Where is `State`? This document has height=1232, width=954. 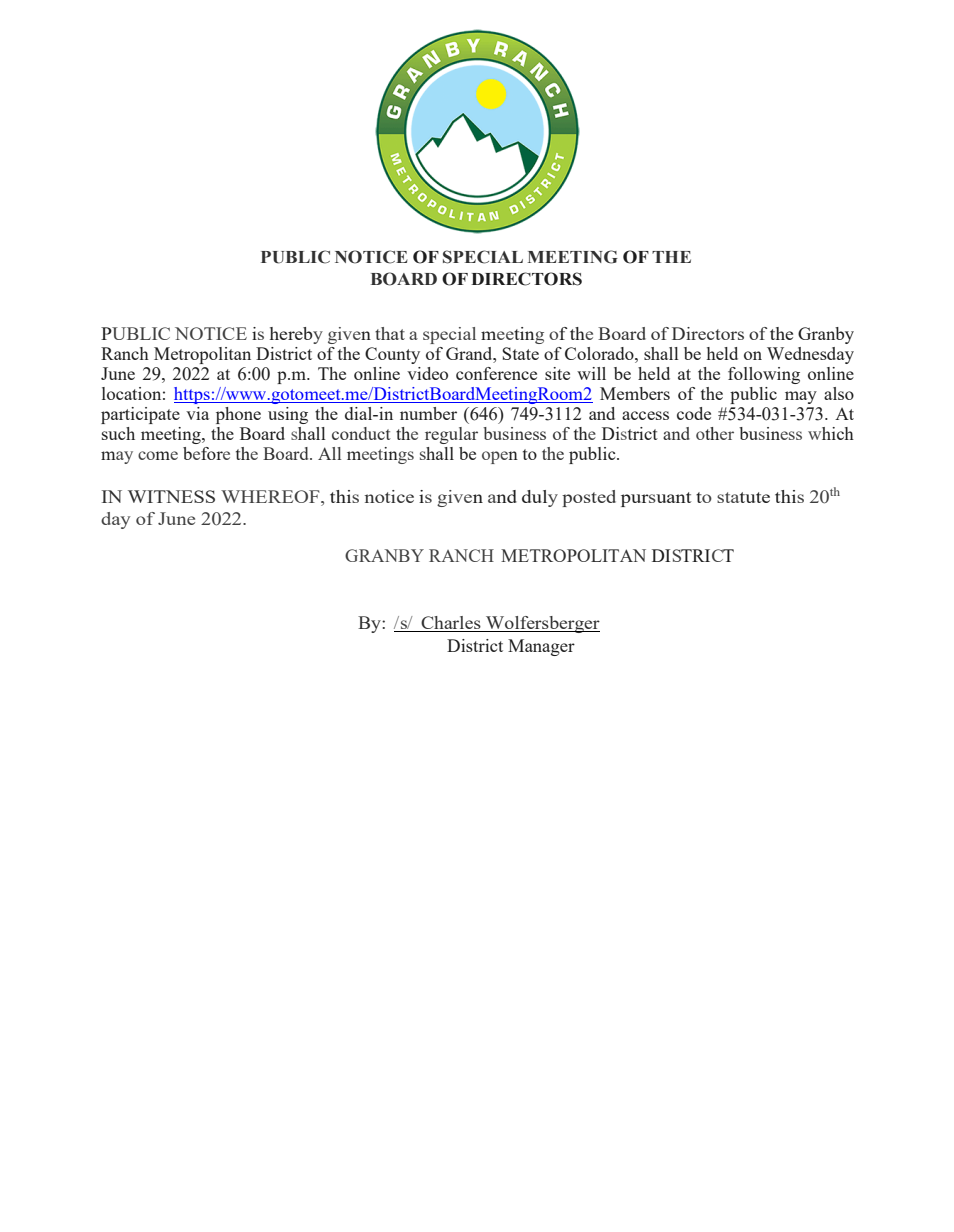 State is located at coordinates (520, 353).
